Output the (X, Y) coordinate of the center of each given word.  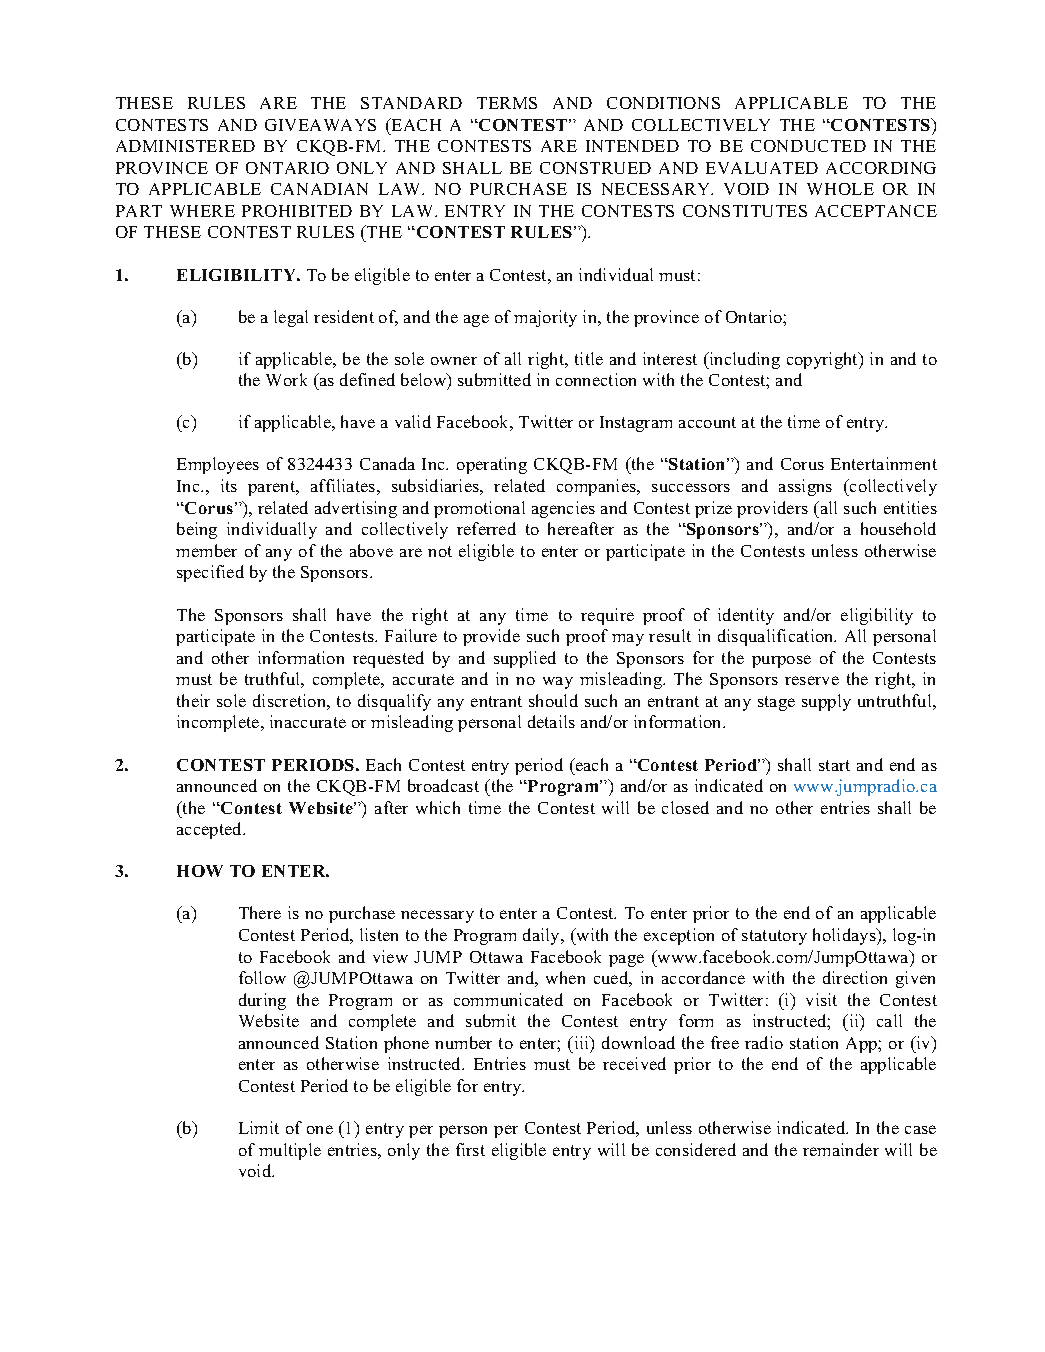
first (470, 1149)
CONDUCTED (808, 146)
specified (210, 573)
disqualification (777, 637)
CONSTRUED (595, 168)
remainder (841, 1149)
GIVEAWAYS (320, 125)
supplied (525, 659)
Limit (259, 1127)
